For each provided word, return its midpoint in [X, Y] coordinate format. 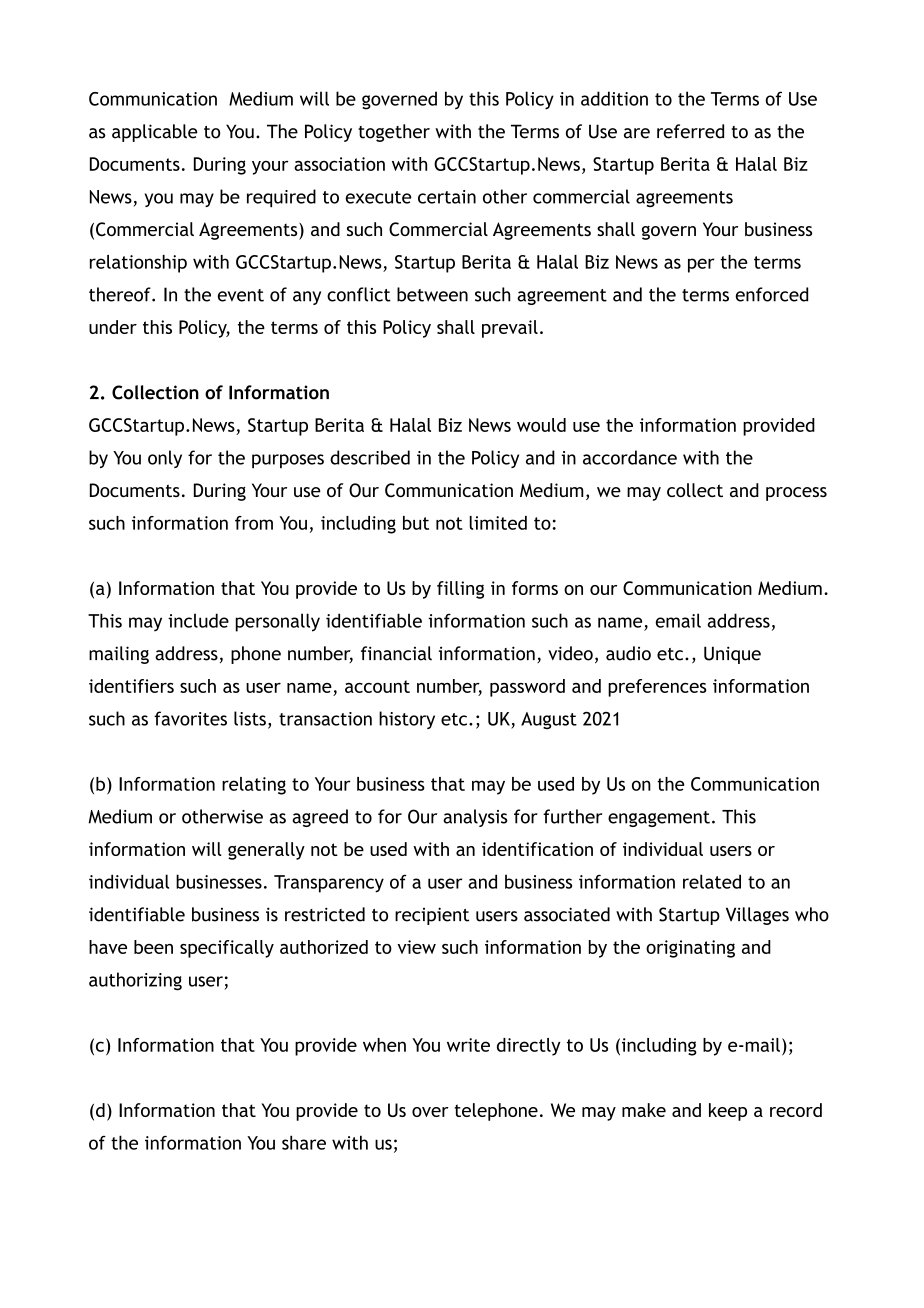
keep [728, 1112]
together [394, 133]
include [198, 620]
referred [690, 131]
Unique [732, 655]
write [468, 1045]
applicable [155, 133]
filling [460, 590]
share [304, 1142]
